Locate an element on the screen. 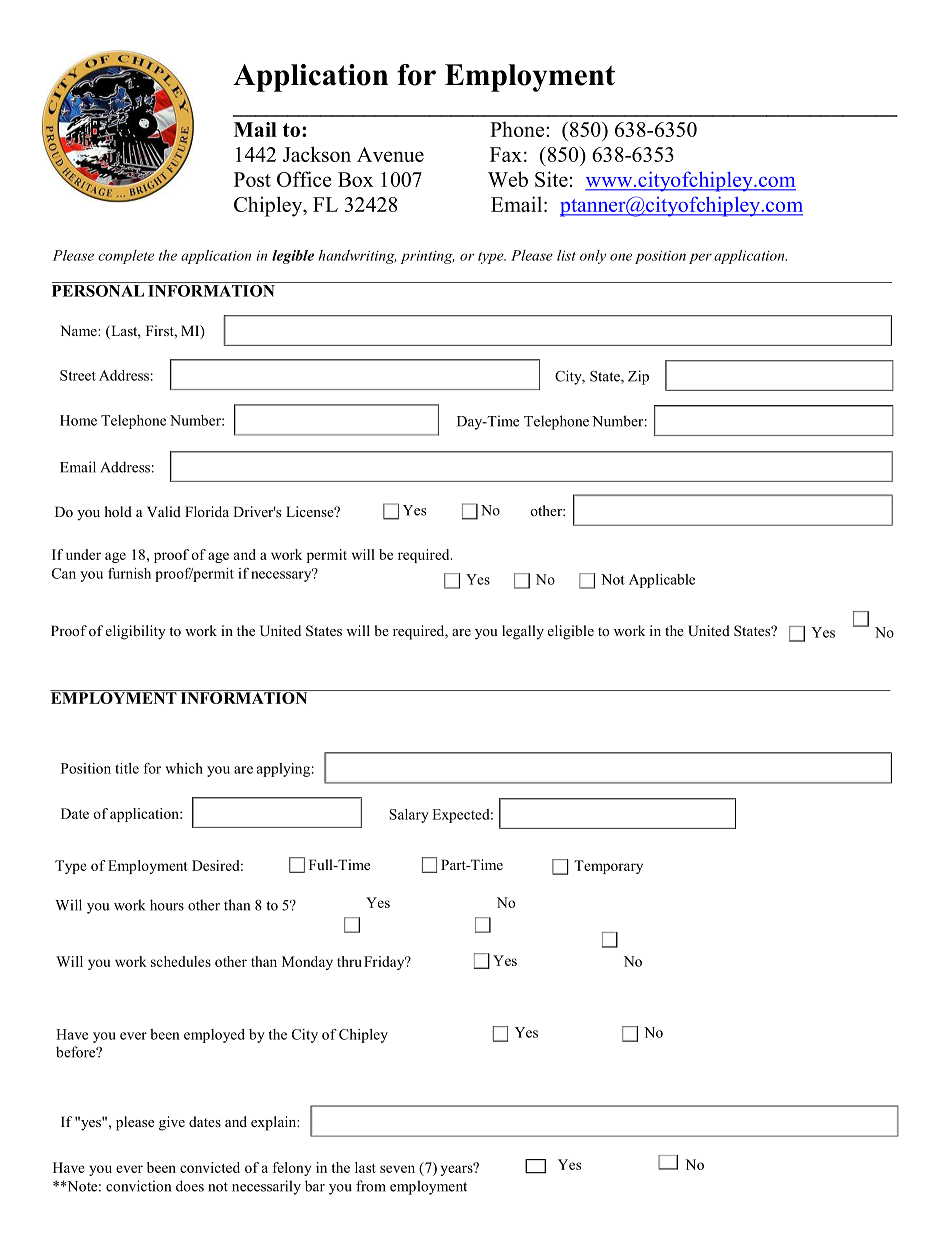  Site is located at coordinates (551, 179).
